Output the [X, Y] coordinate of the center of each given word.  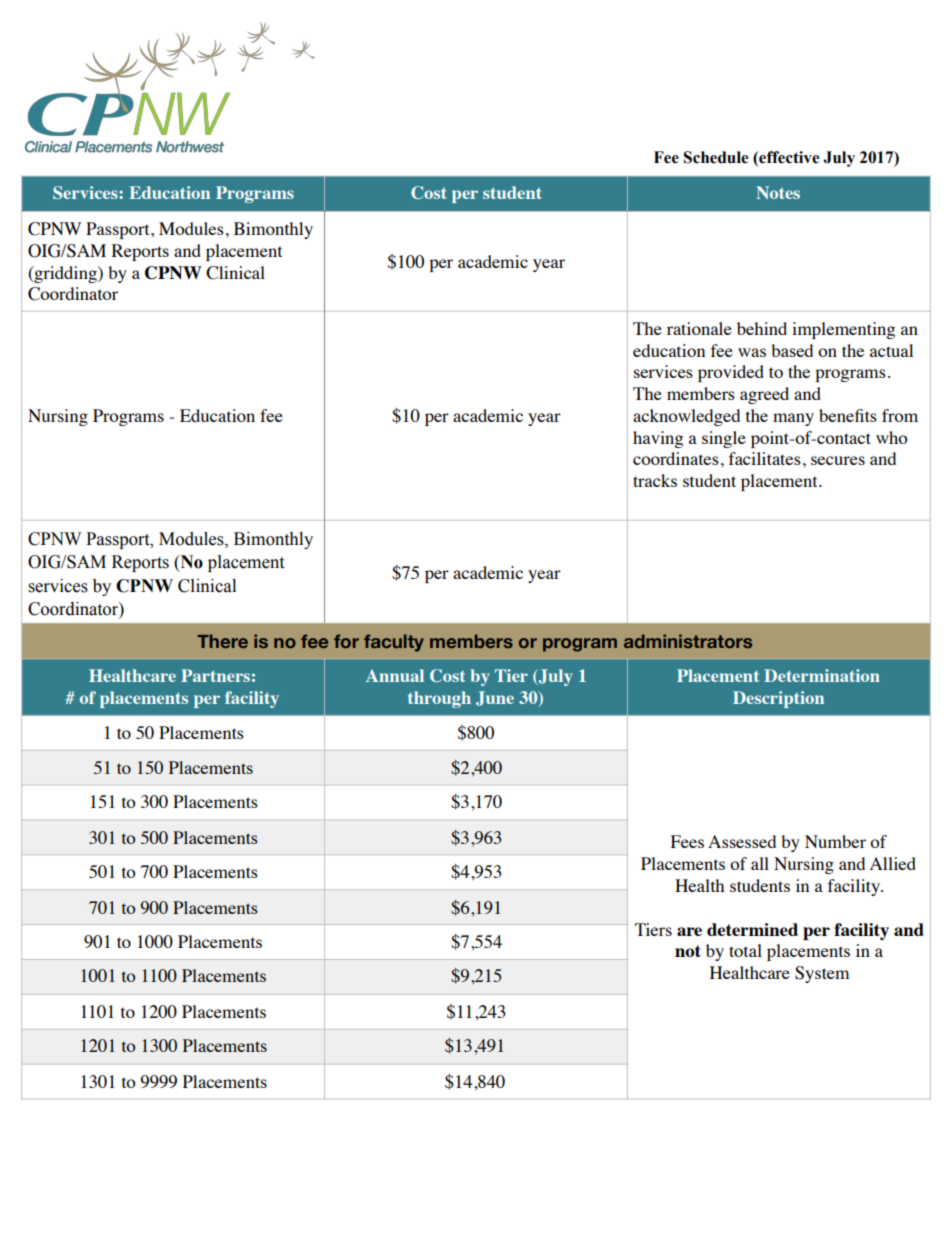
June [495, 698]
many [793, 419]
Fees [687, 841]
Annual [395, 675]
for [346, 641]
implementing [843, 330]
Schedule [715, 157]
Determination [822, 675]
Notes [778, 192]
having [658, 439]
